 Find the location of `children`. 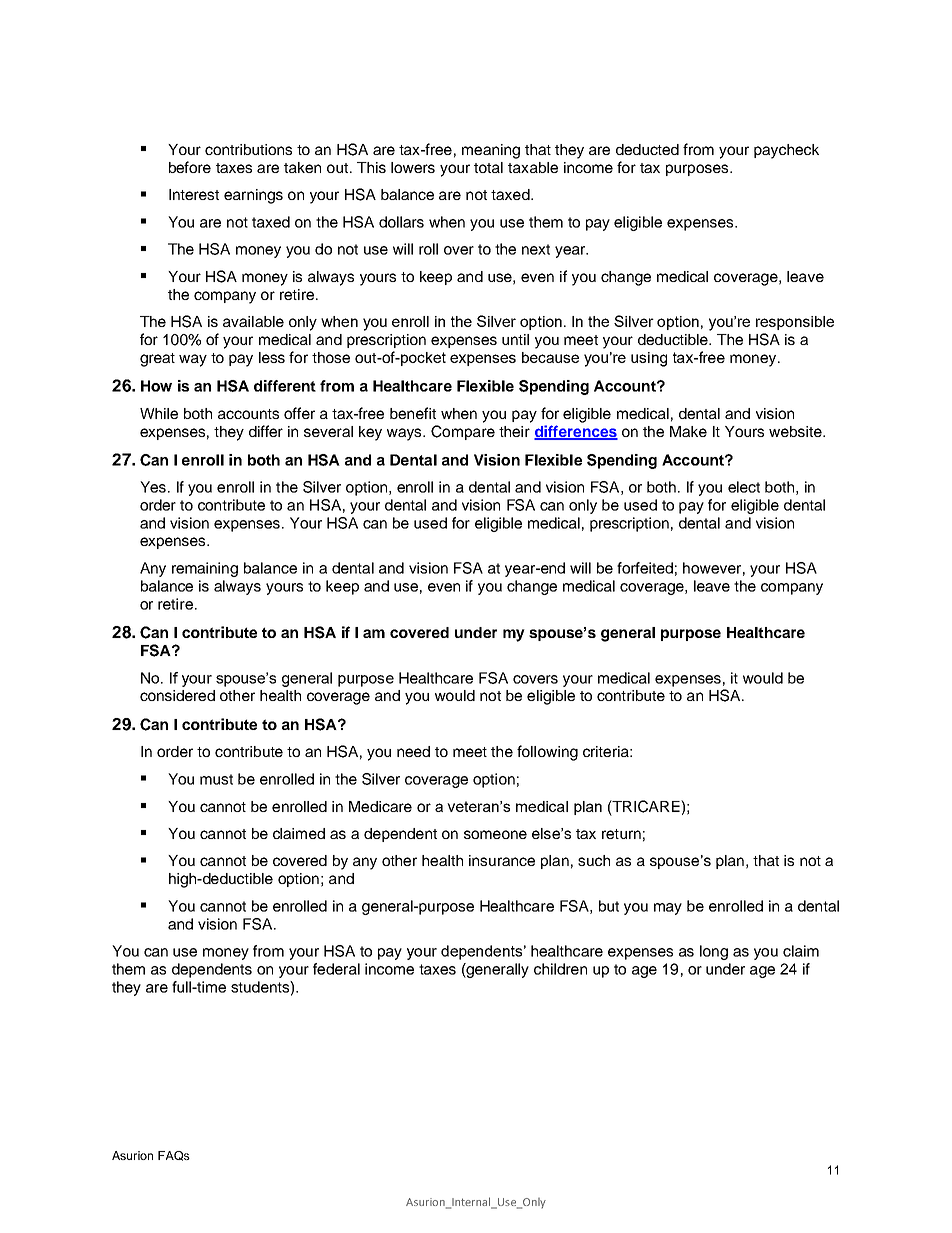

children is located at coordinates (560, 969).
